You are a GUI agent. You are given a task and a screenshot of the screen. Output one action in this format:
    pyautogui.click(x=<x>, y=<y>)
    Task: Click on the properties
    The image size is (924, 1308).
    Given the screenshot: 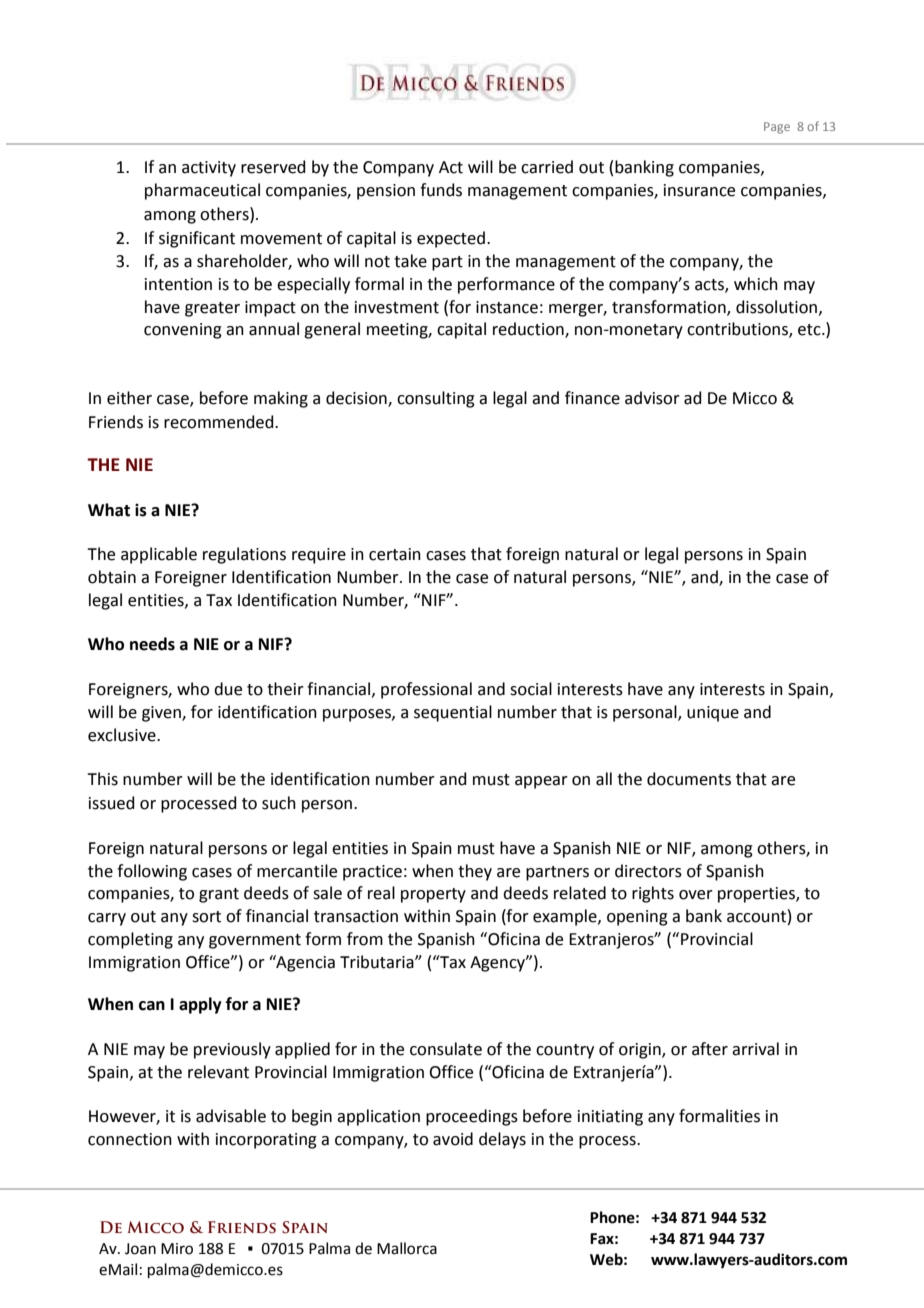 What is the action you would take?
    pyautogui.click(x=757, y=895)
